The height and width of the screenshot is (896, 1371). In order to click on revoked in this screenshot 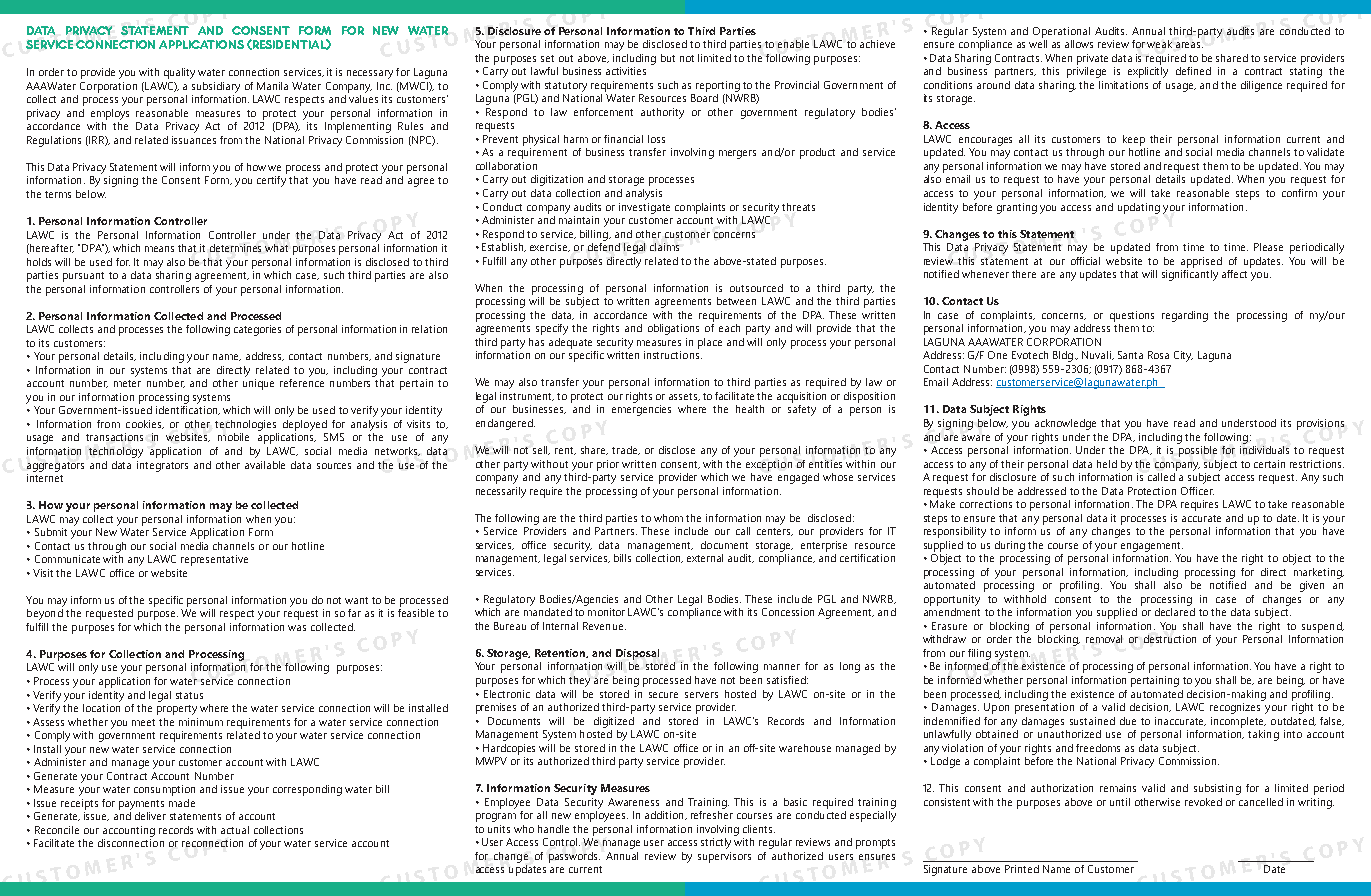, I will do `click(1203, 802)`.
